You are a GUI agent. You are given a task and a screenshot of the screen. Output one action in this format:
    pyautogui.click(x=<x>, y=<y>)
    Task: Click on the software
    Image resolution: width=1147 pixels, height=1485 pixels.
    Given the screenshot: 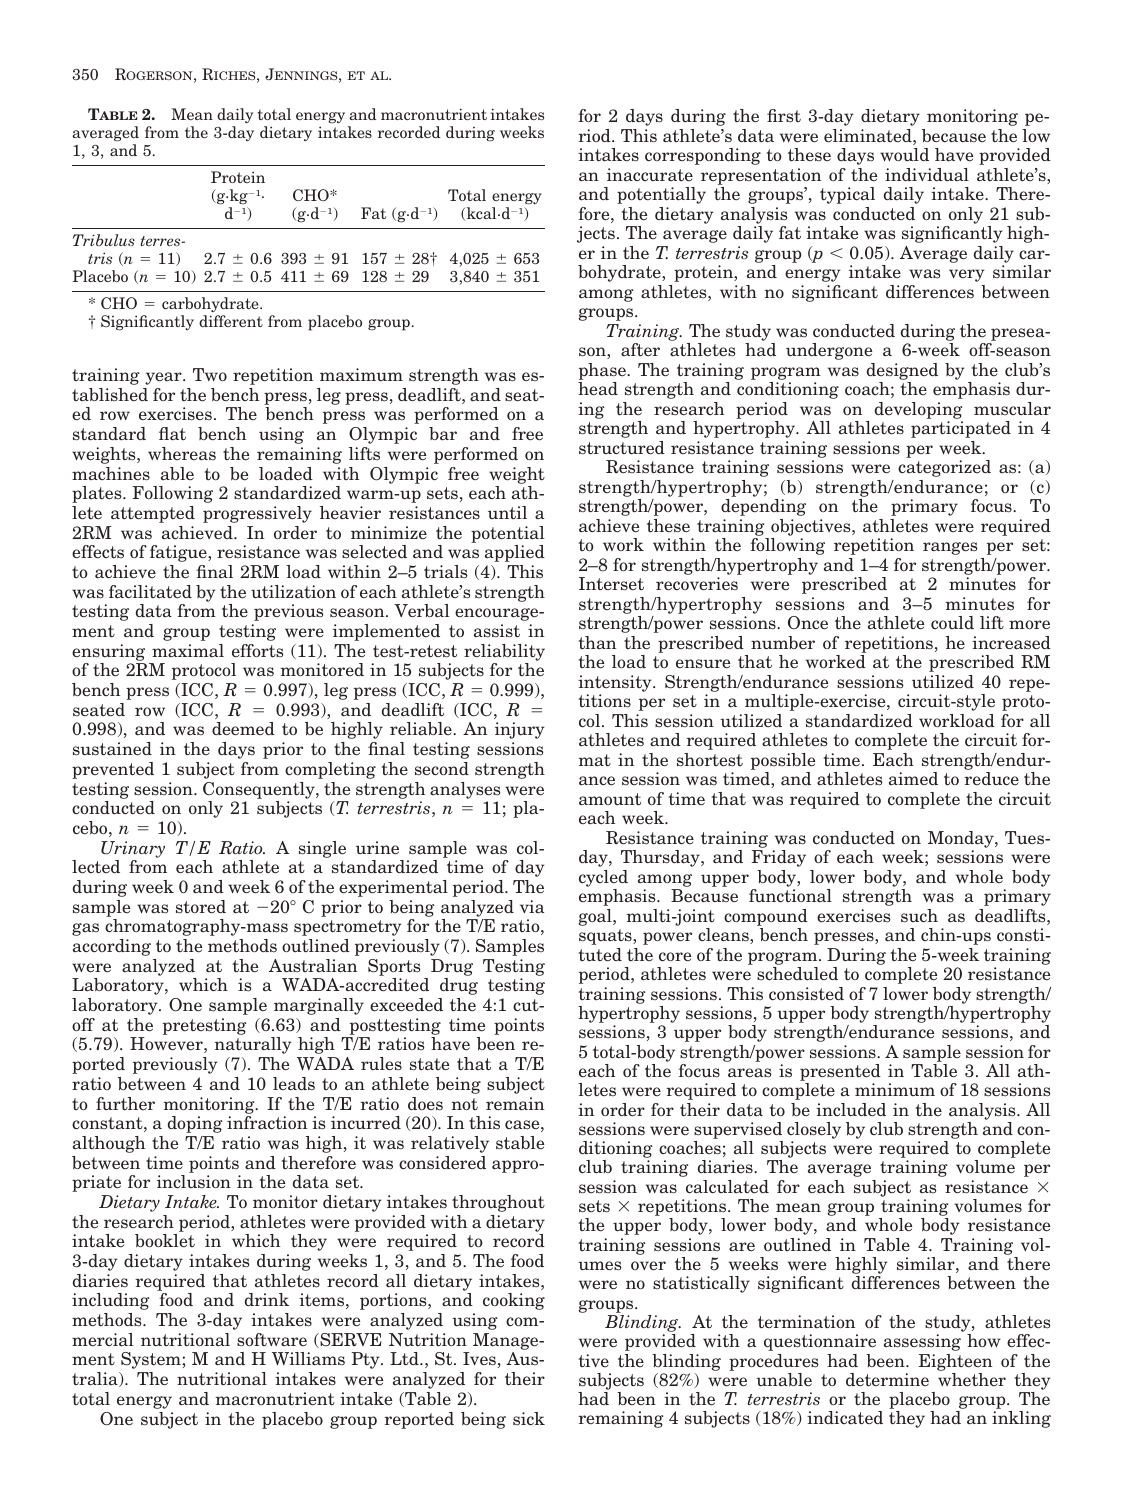 What is the action you would take?
    pyautogui.click(x=272, y=1340)
